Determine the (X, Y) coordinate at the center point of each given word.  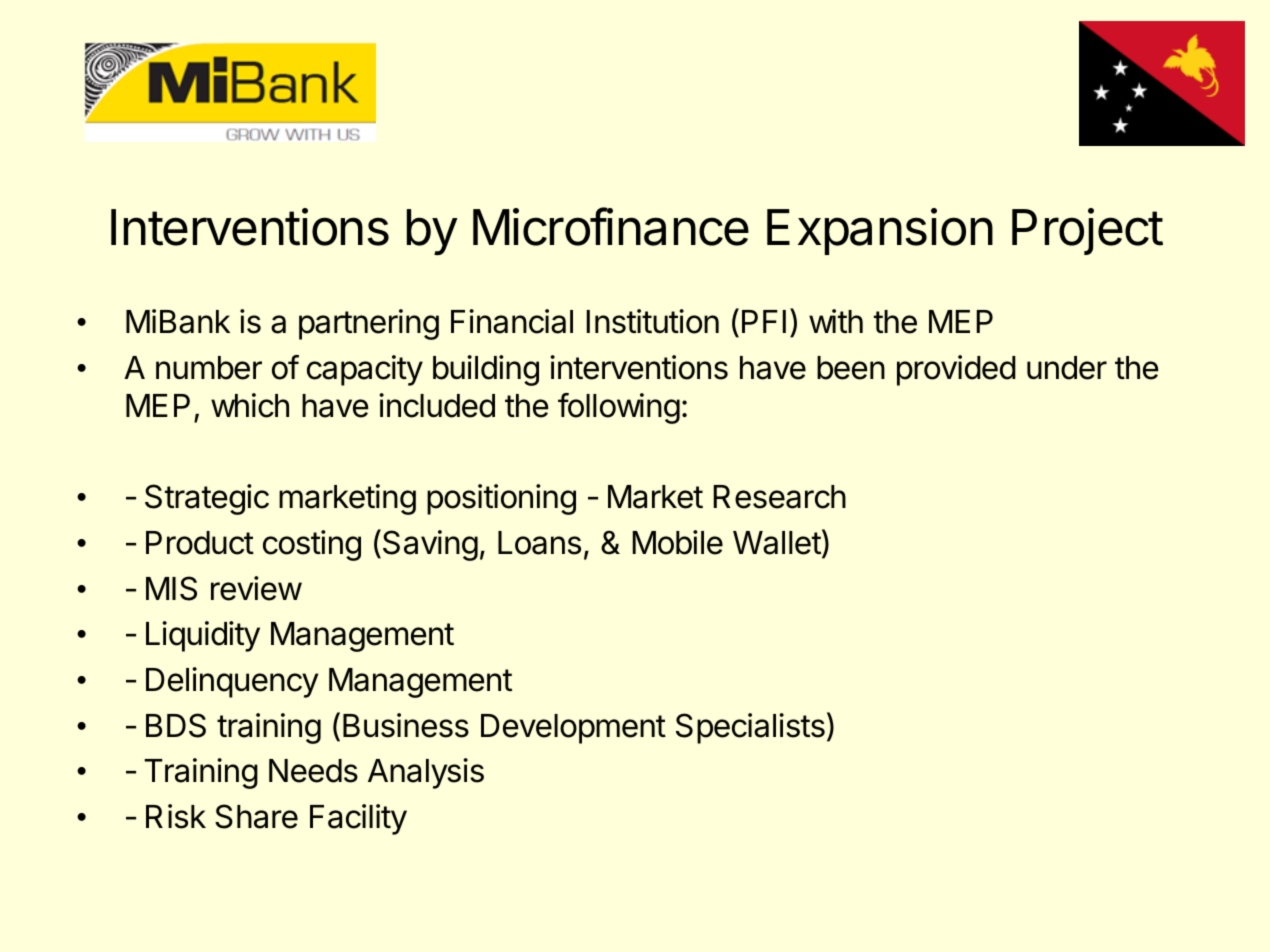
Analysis (426, 773)
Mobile (677, 542)
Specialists (750, 728)
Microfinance (611, 226)
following (619, 408)
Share (256, 816)
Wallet (777, 543)
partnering (369, 324)
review (256, 588)
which (250, 405)
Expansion (880, 231)
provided (956, 370)
